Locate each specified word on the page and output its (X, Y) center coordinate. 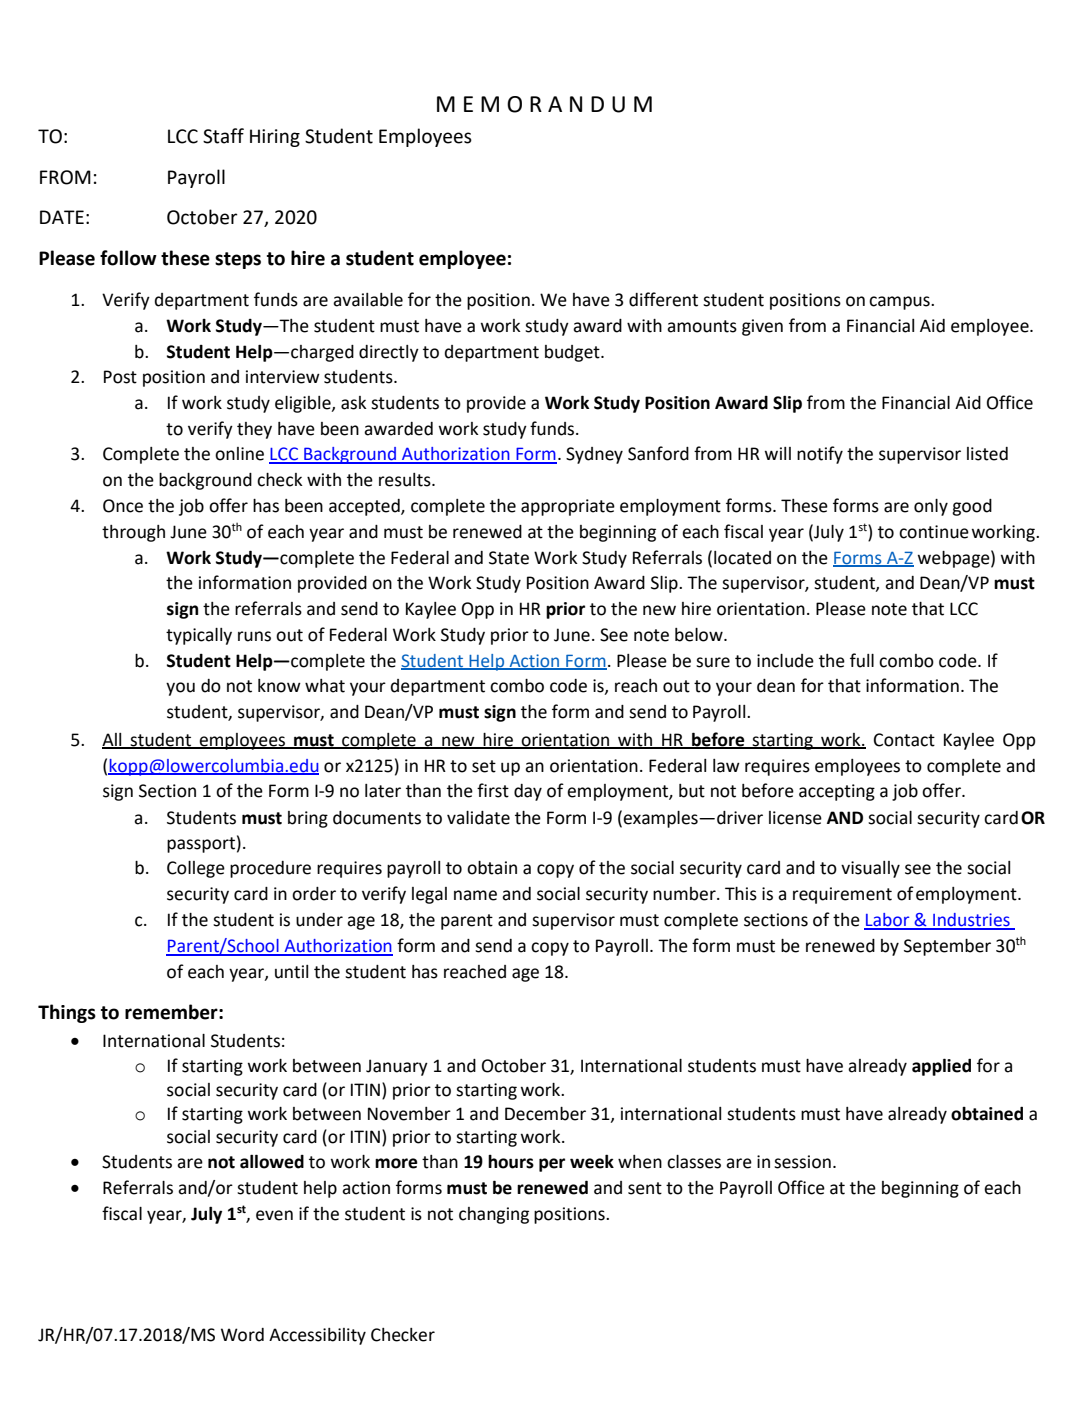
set (484, 766)
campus (900, 303)
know (279, 686)
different (663, 299)
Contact (904, 740)
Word (242, 1335)
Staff (223, 136)
